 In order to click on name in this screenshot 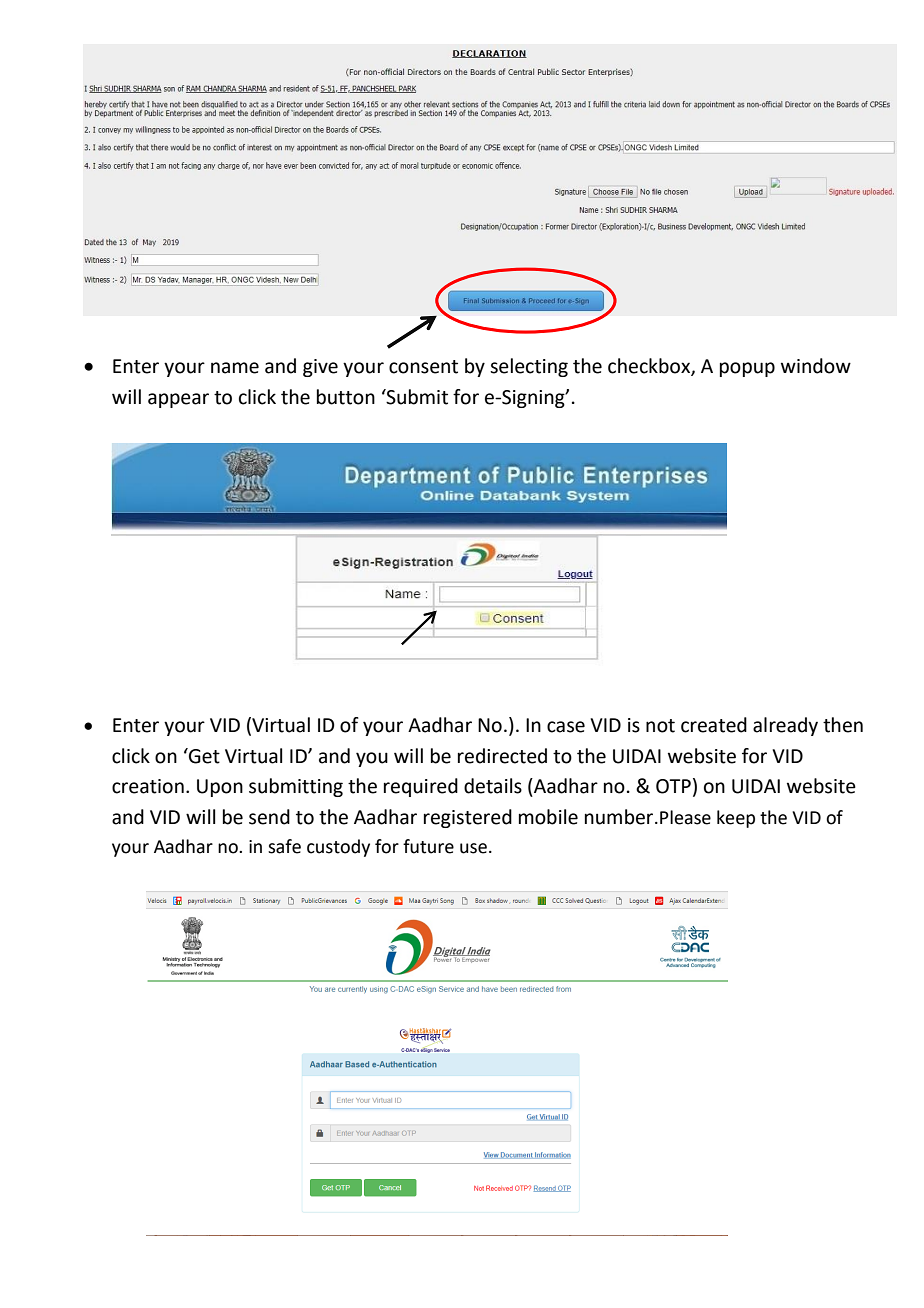, I will do `click(235, 368)`.
